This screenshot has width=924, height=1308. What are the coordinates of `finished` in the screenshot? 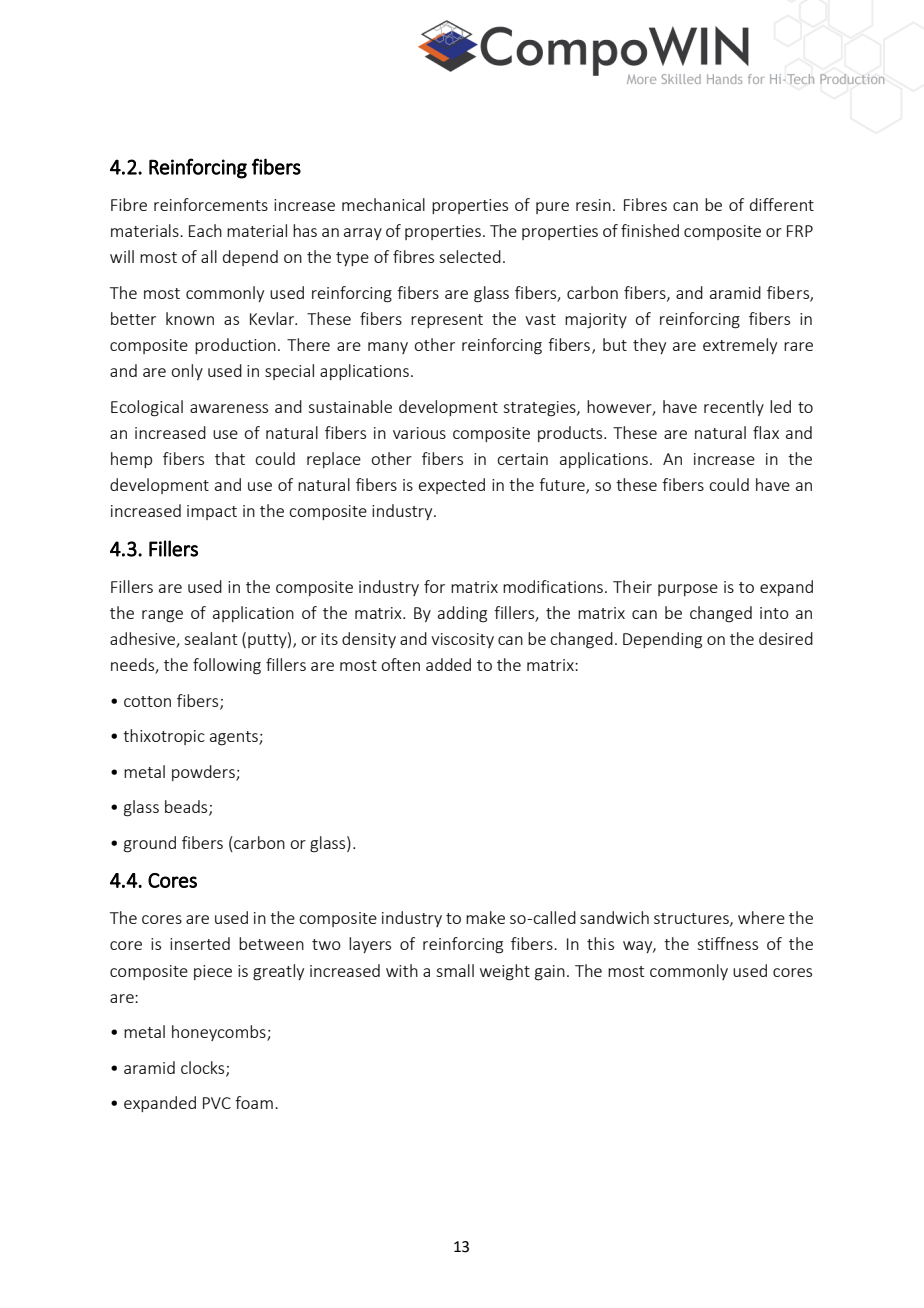 It's located at (650, 230).
